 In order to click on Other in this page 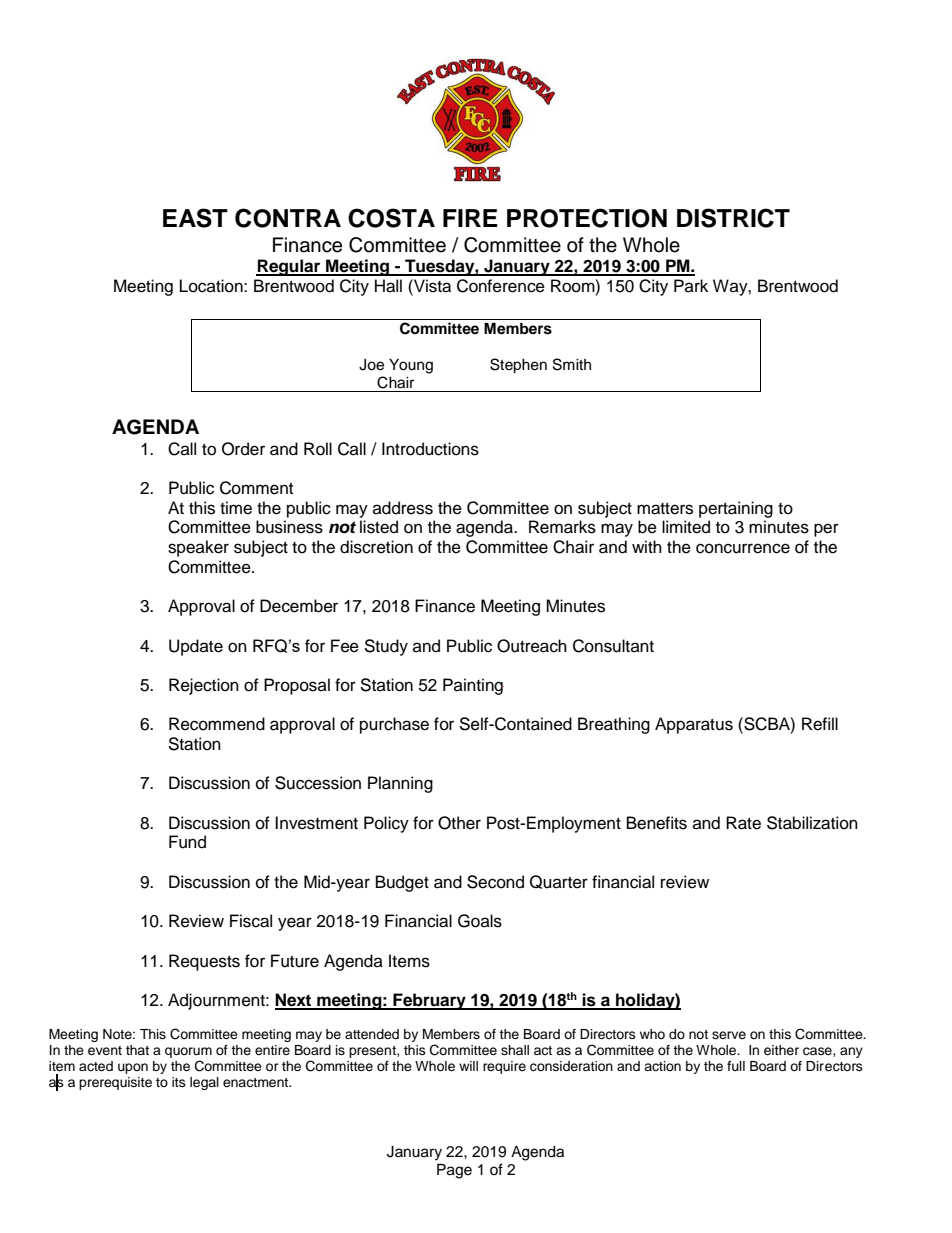, I will do `click(459, 823)`.
